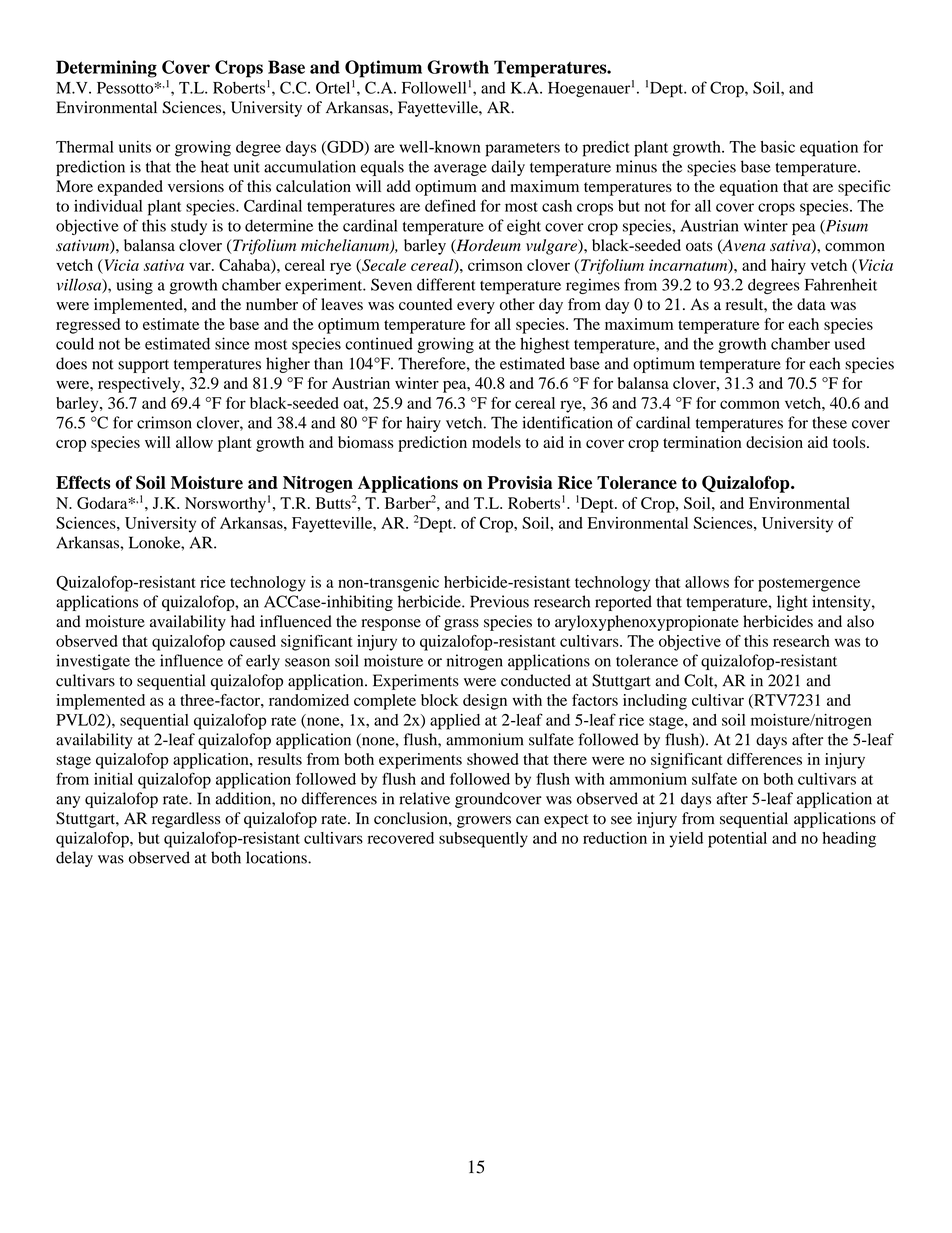 The image size is (952, 1233). Describe the element at coordinates (106, 69) in the document. I see `Determining` at that location.
